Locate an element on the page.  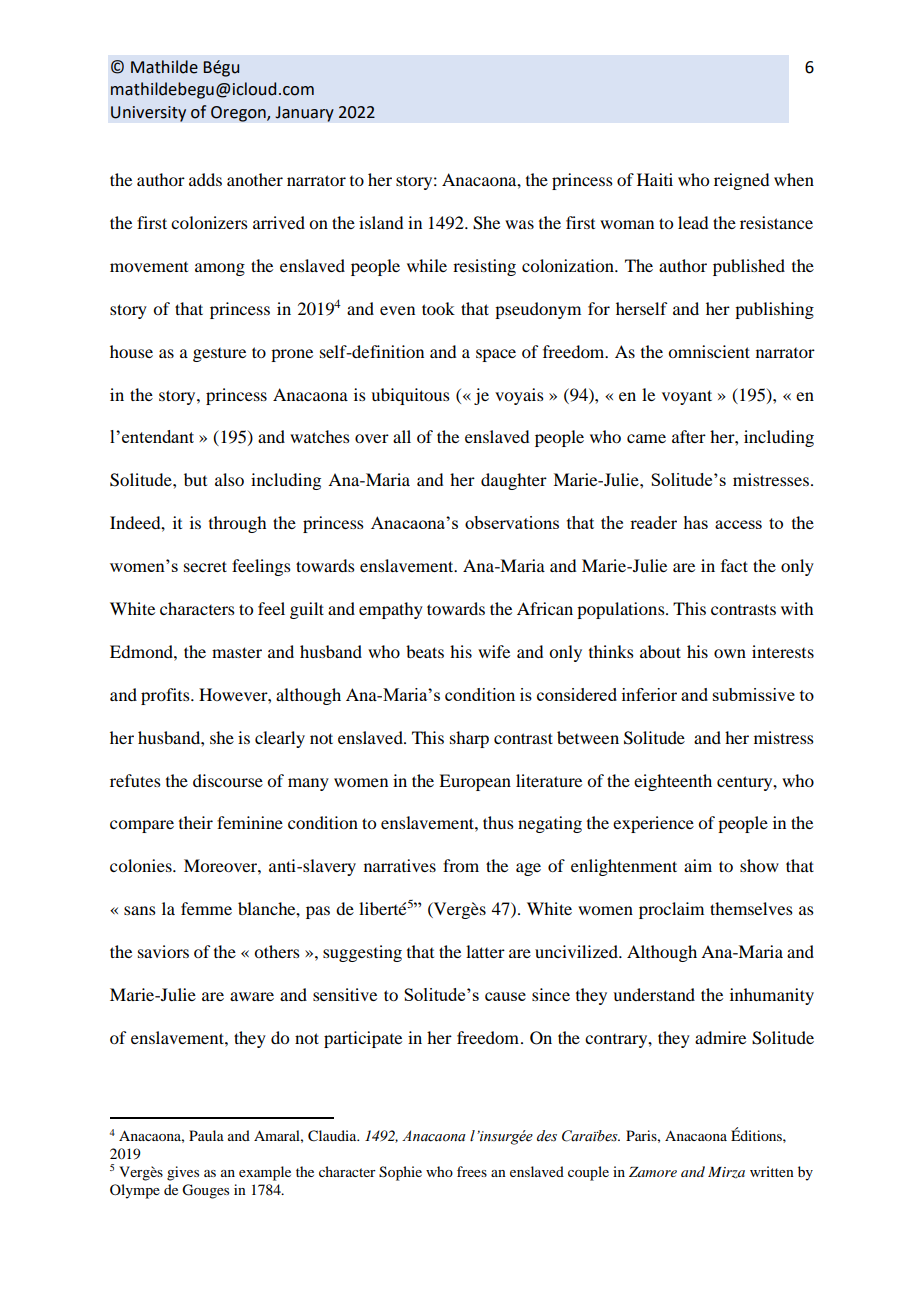
reigned is located at coordinates (741, 181).
